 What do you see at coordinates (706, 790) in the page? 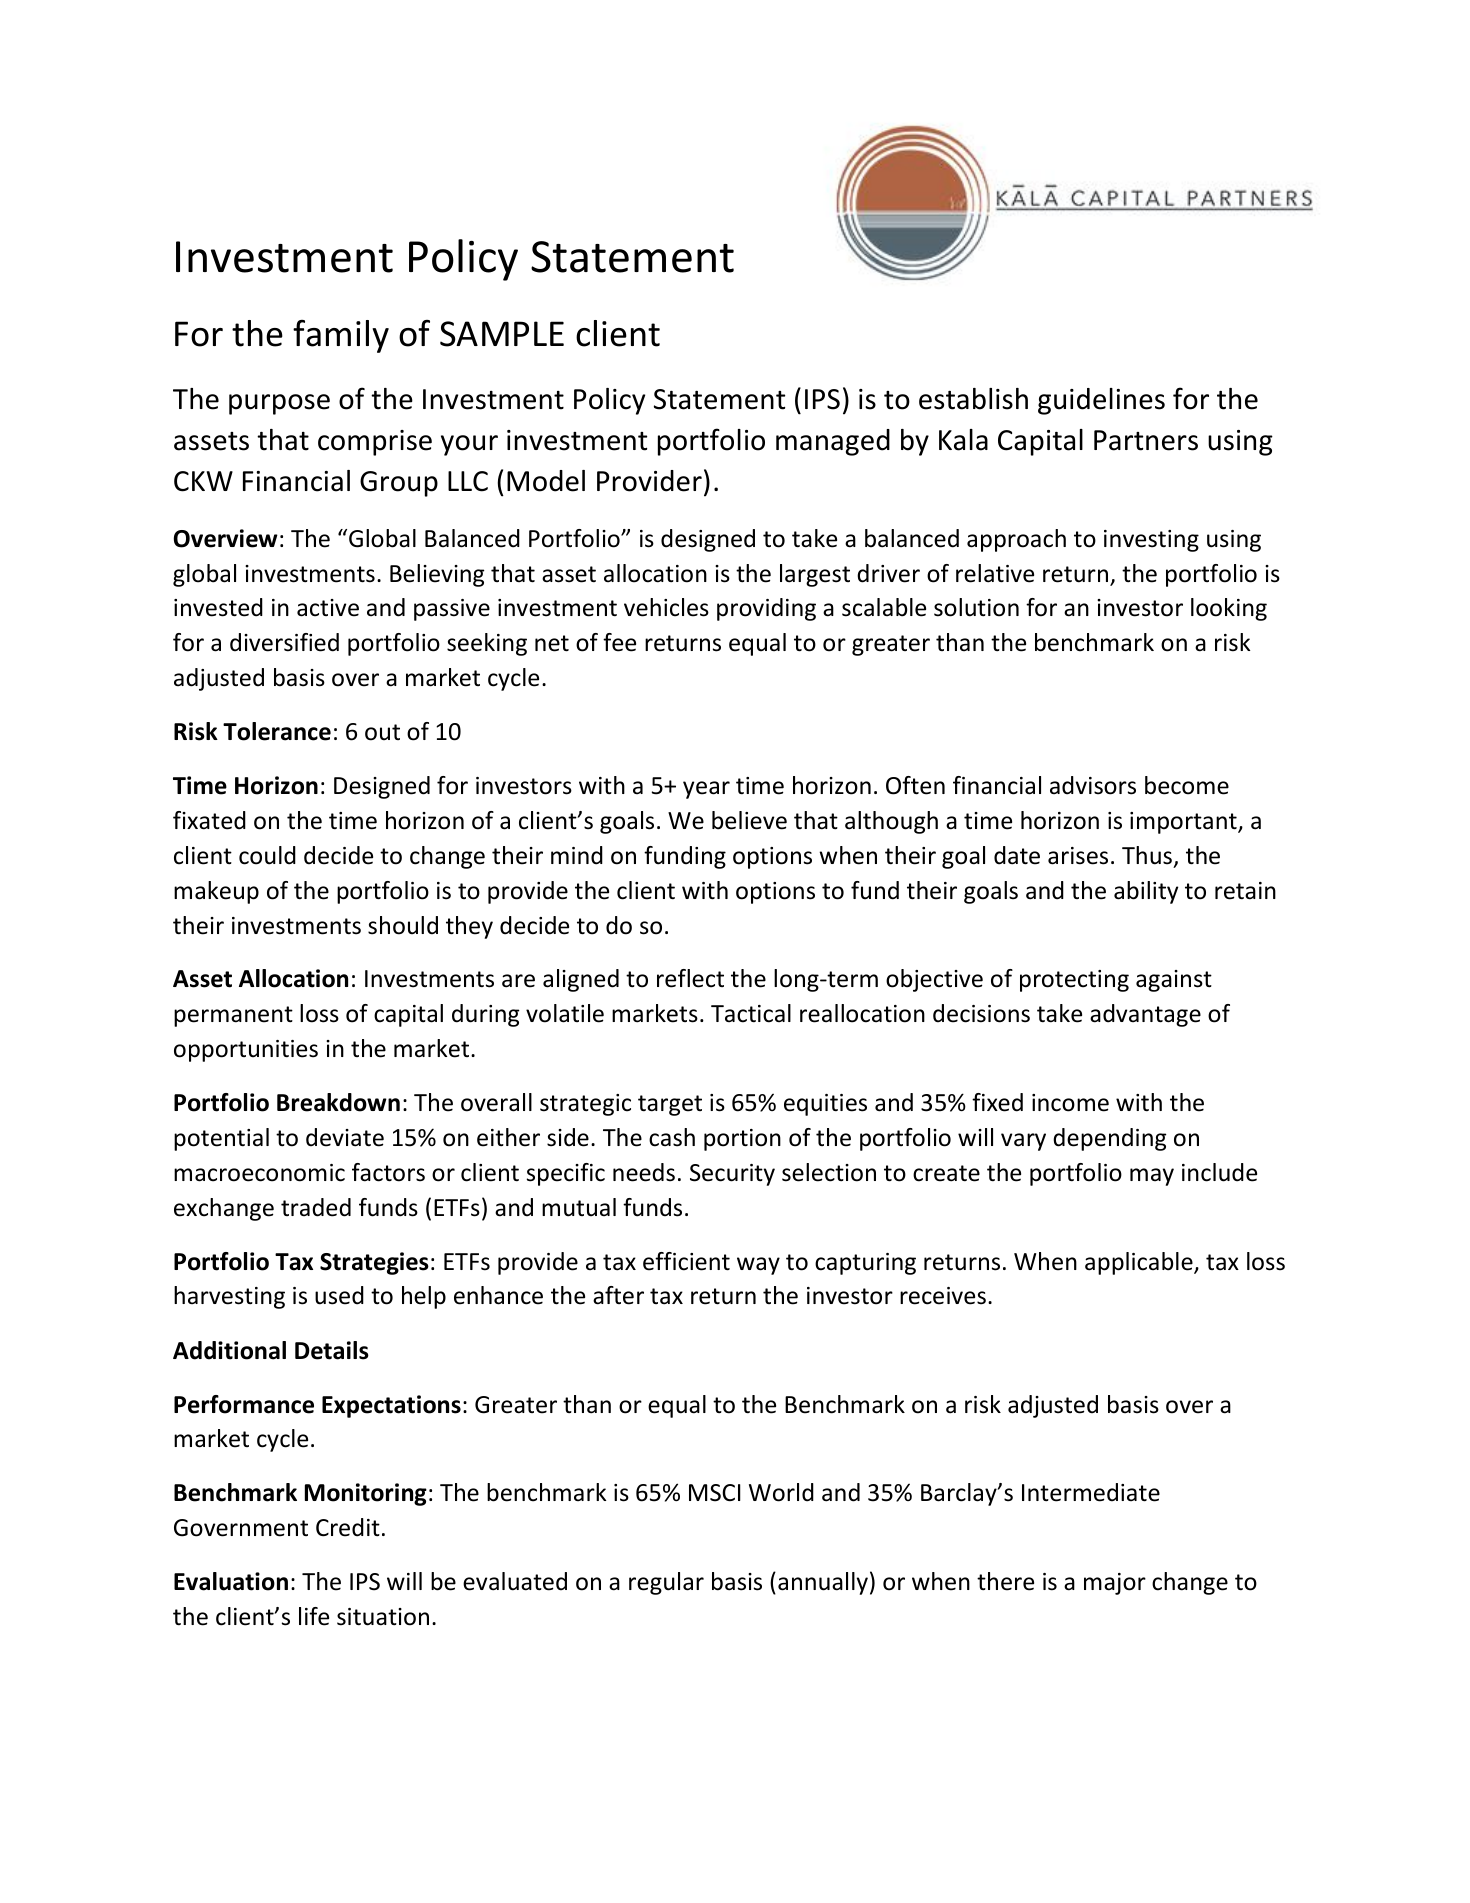
I see `year` at bounding box center [706, 790].
